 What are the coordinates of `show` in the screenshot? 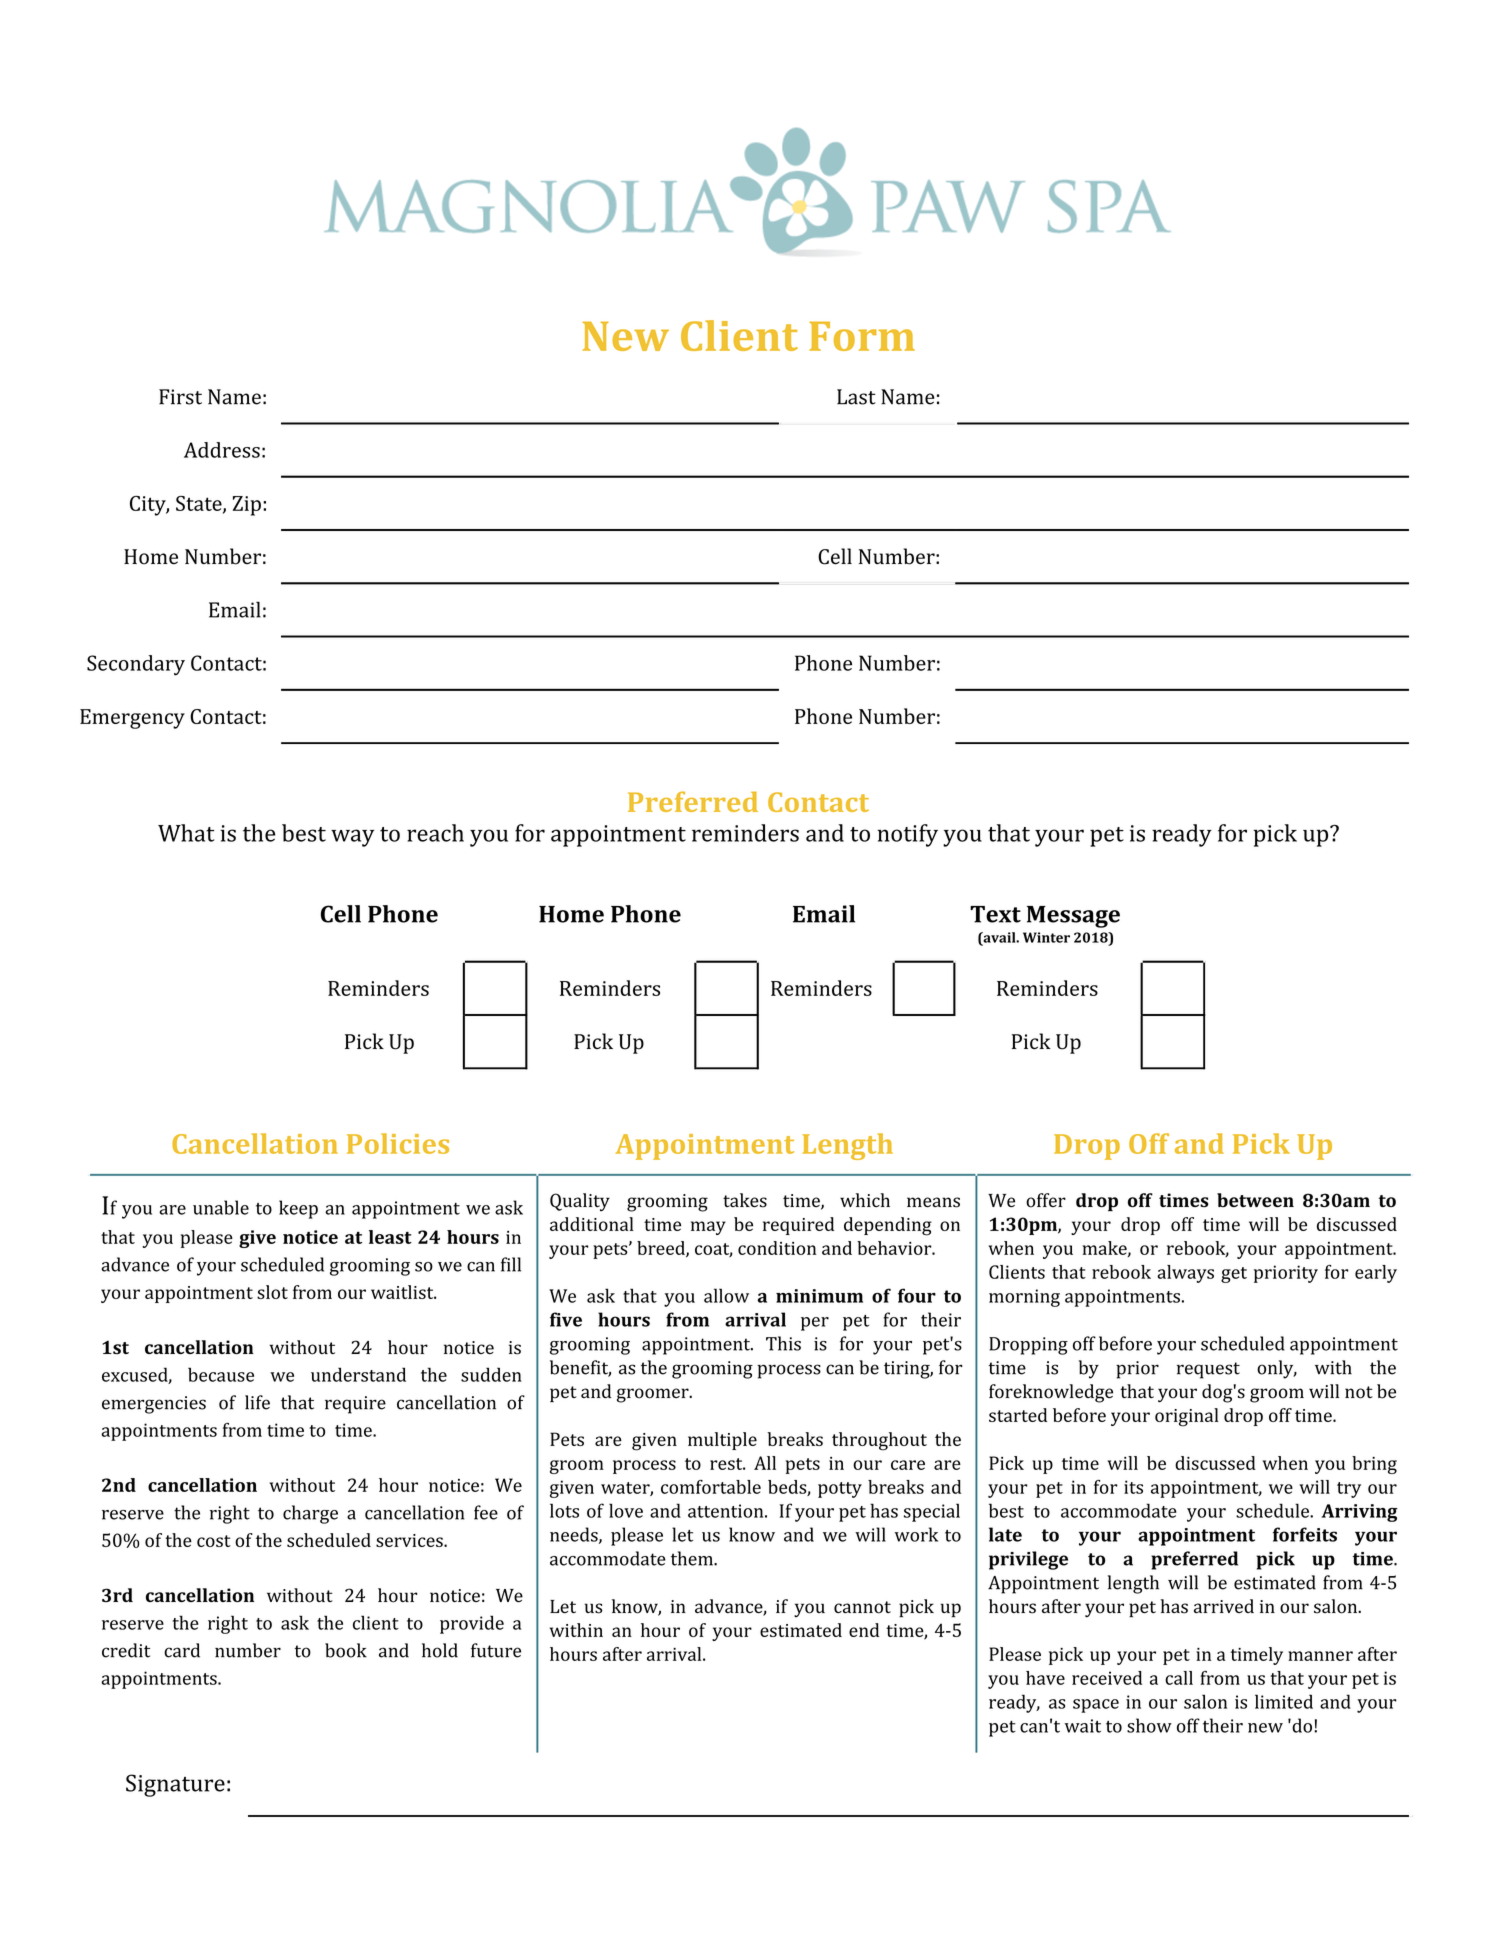 It's located at (1149, 1725).
